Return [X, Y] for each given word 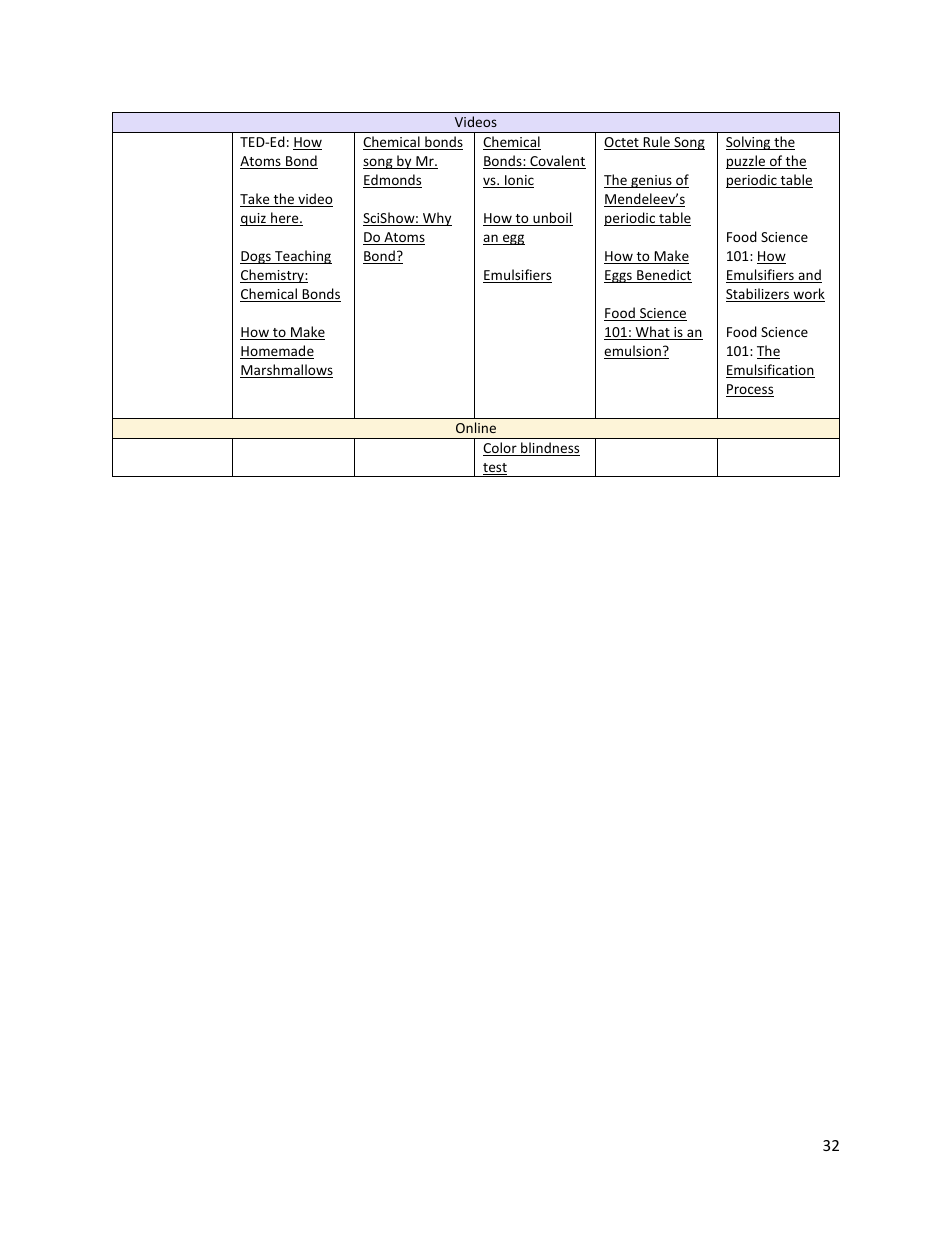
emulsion [633, 352]
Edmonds [392, 181]
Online [476, 427]
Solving [749, 143]
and [809, 276]
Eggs [619, 276]
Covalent [557, 162]
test [495, 469]
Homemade [277, 352]
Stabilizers [759, 295]
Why [436, 219]
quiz [254, 219]
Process [750, 390]
